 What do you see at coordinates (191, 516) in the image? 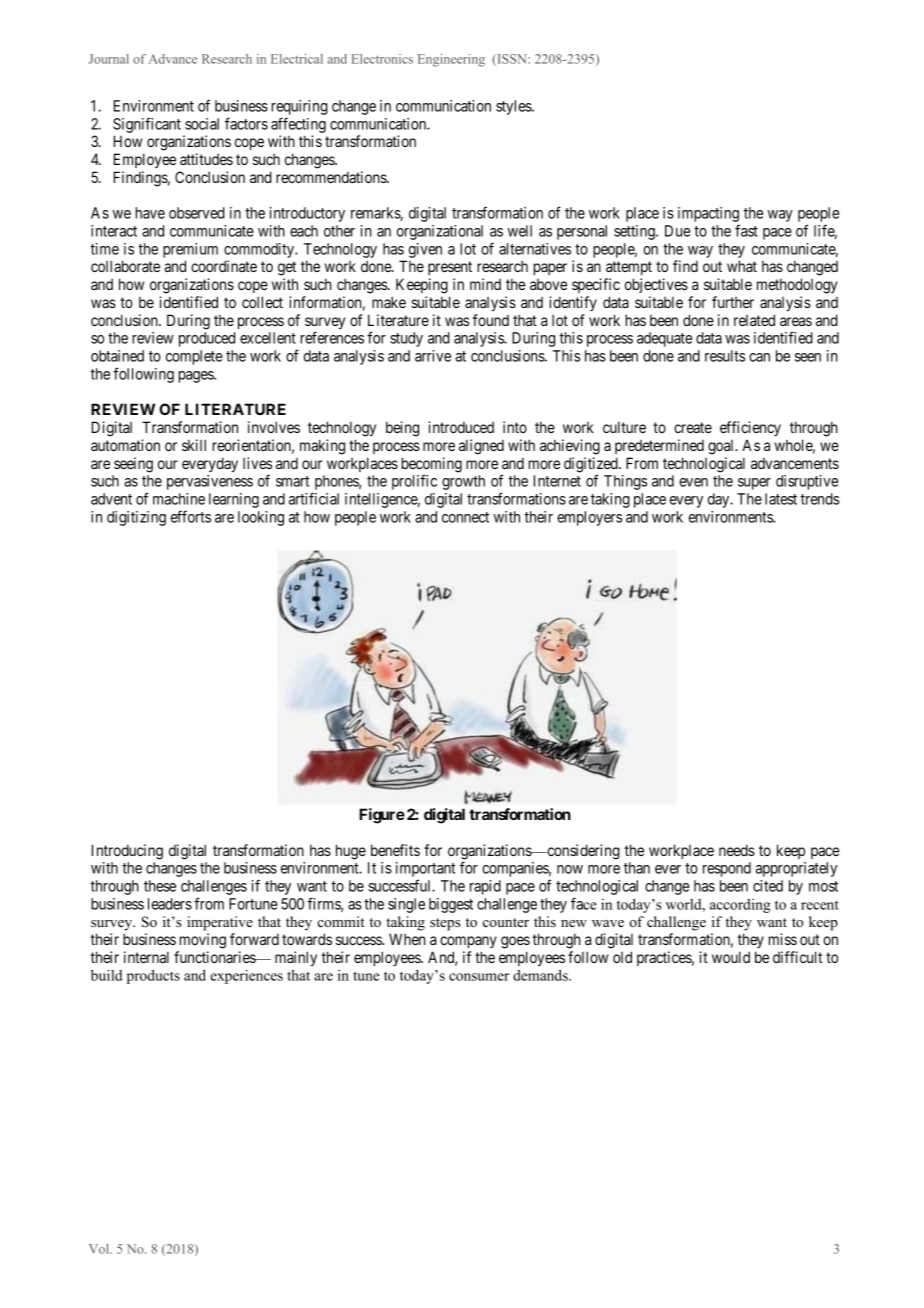
I see `efforts` at bounding box center [191, 516].
